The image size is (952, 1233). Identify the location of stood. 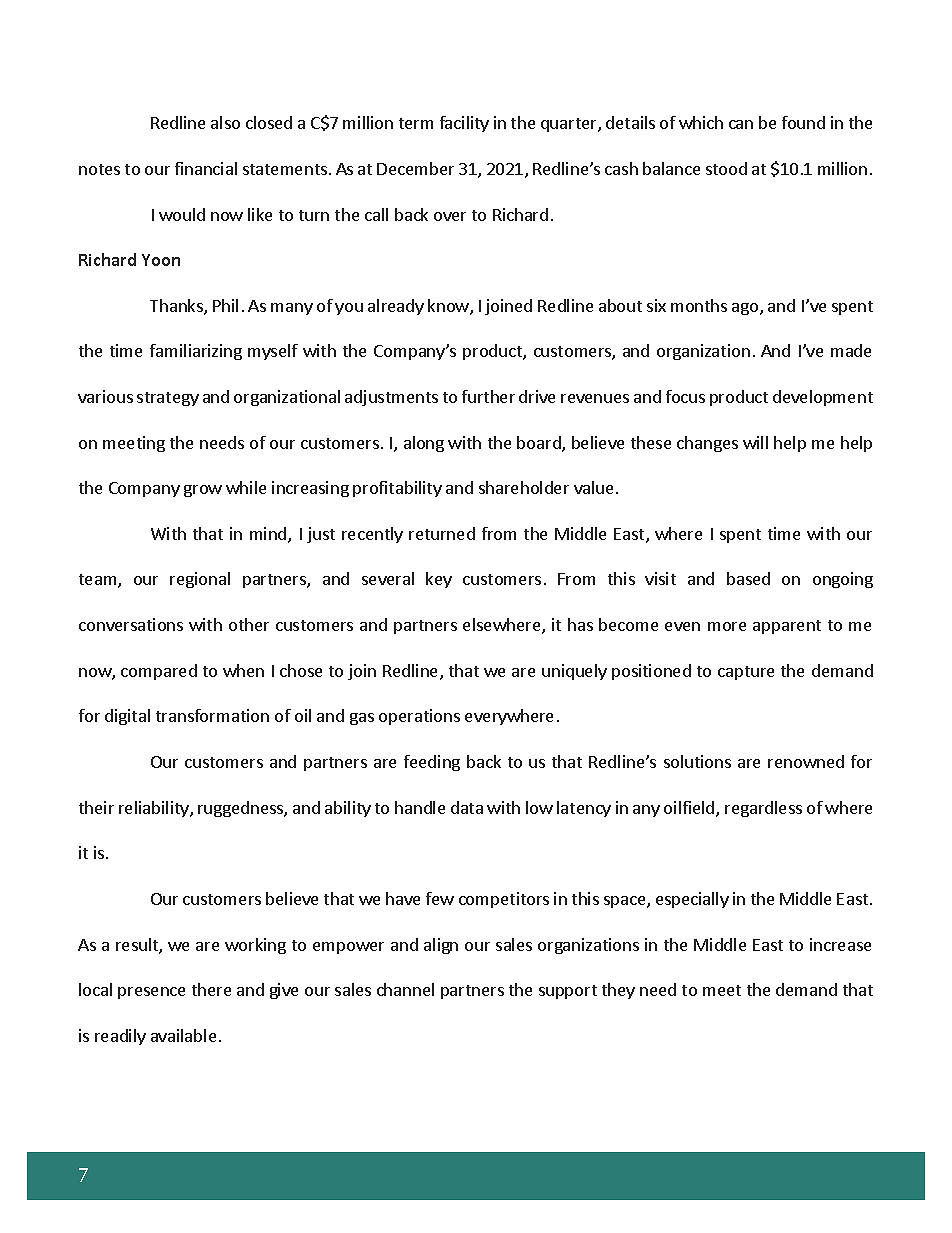
(726, 168).
